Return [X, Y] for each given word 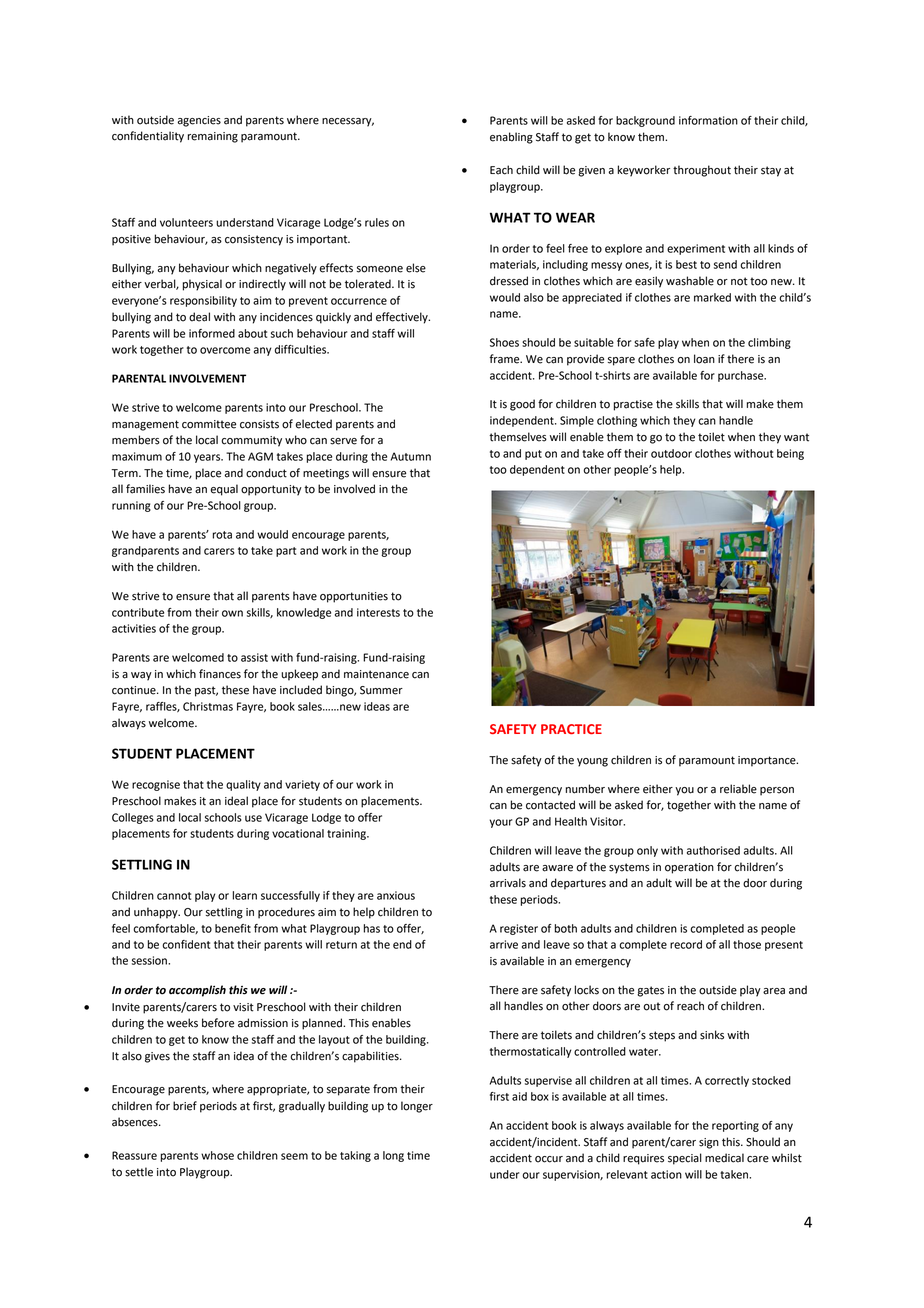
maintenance [376, 674]
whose [217, 1155]
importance [768, 761]
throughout [702, 171]
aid [519, 1096]
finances [220, 674]
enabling [511, 138]
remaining [213, 137]
